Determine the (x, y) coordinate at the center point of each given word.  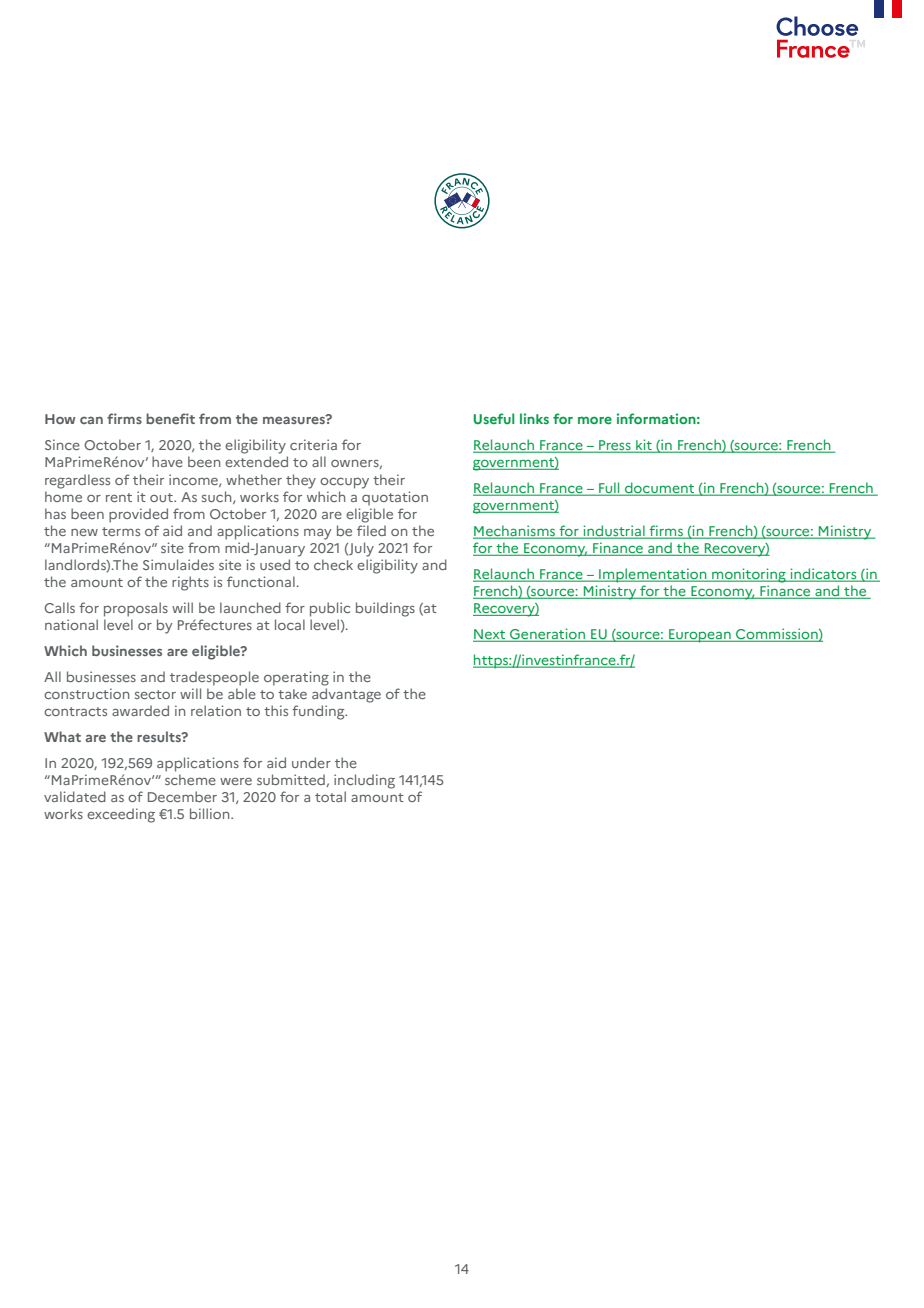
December (182, 796)
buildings (385, 609)
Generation (547, 635)
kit (644, 446)
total (330, 796)
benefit (170, 418)
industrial (614, 532)
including (364, 781)
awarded (140, 710)
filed (371, 530)
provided (138, 515)
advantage (346, 695)
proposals (136, 609)
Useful (494, 419)
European (700, 636)
